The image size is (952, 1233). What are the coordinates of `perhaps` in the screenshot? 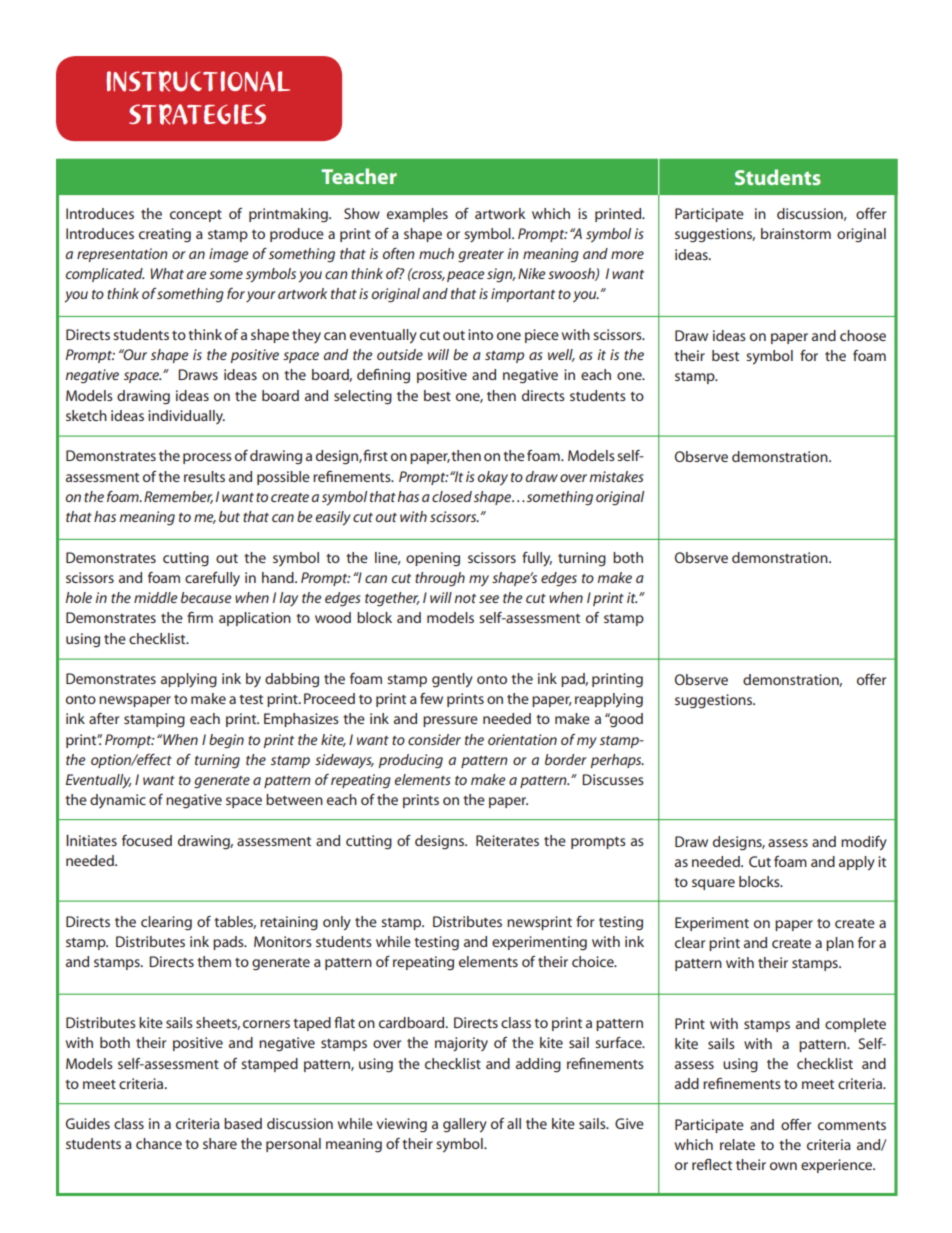 It's located at (617, 761).
